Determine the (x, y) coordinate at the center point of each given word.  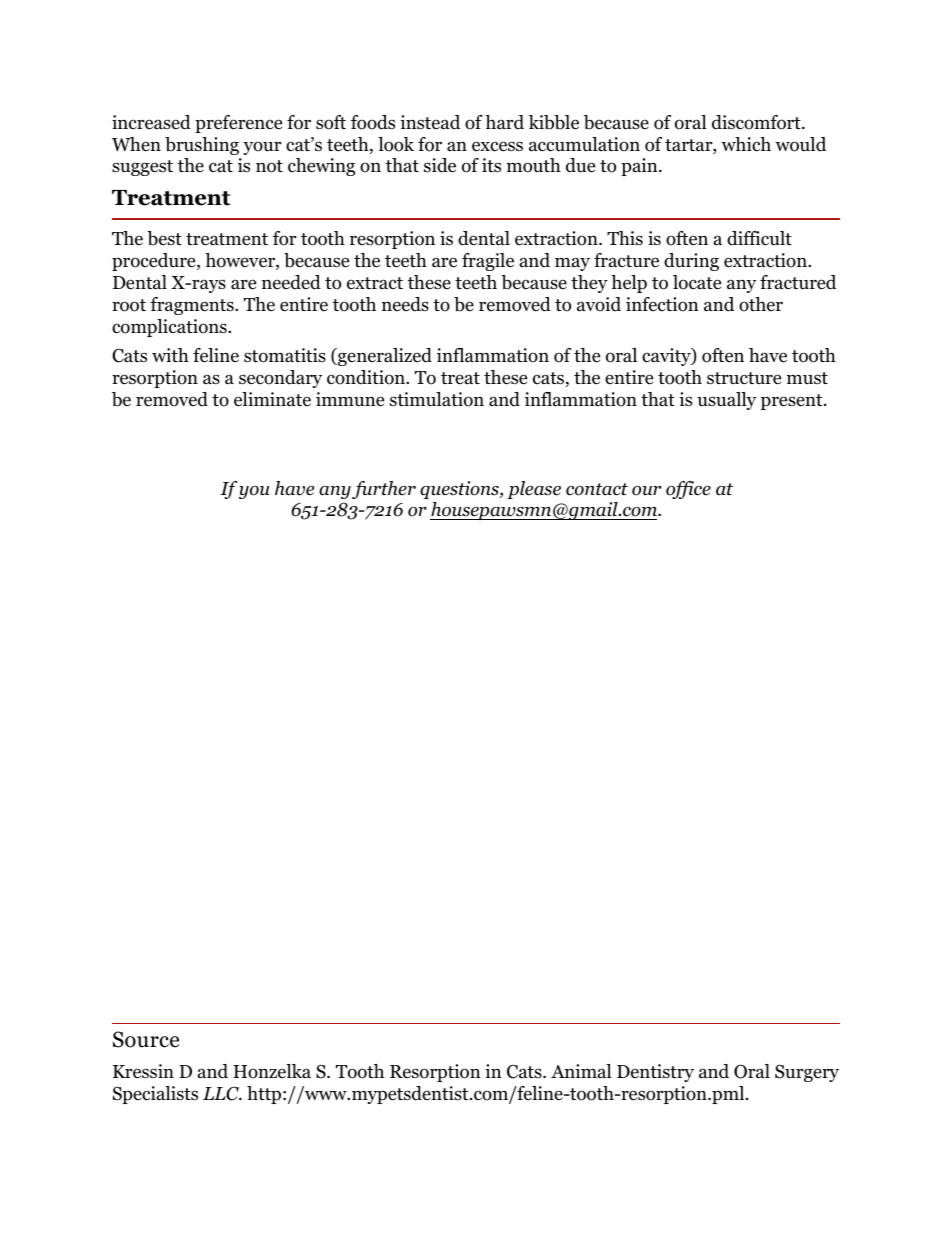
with (170, 355)
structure (744, 378)
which (746, 144)
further (384, 490)
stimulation (437, 399)
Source (146, 1039)
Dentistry (655, 1073)
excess (497, 146)
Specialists (155, 1095)
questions (460, 490)
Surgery (807, 1073)
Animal (581, 1071)
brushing (202, 146)
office (688, 490)
